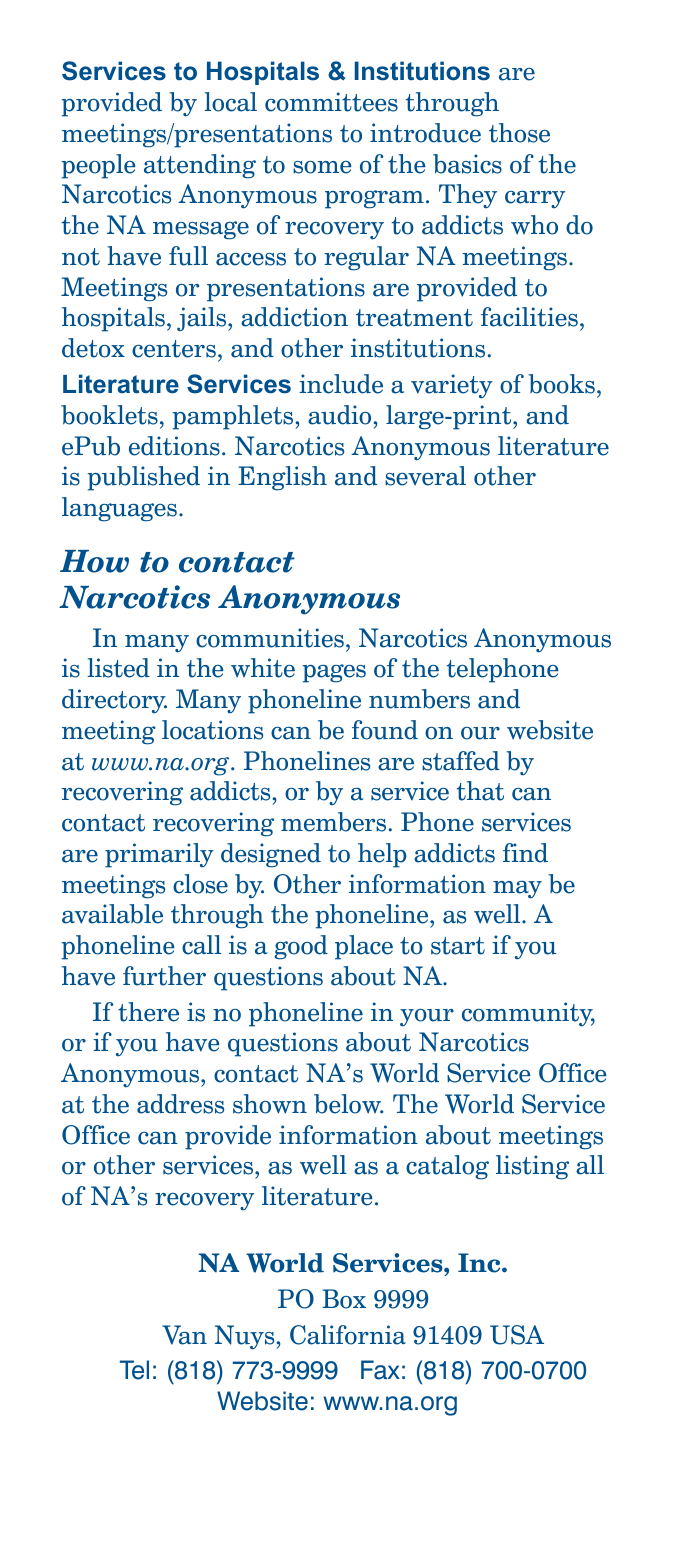 This screenshot has width=676, height=1568. Describe the element at coordinates (322, 167) in the screenshot. I see `some` at that location.
